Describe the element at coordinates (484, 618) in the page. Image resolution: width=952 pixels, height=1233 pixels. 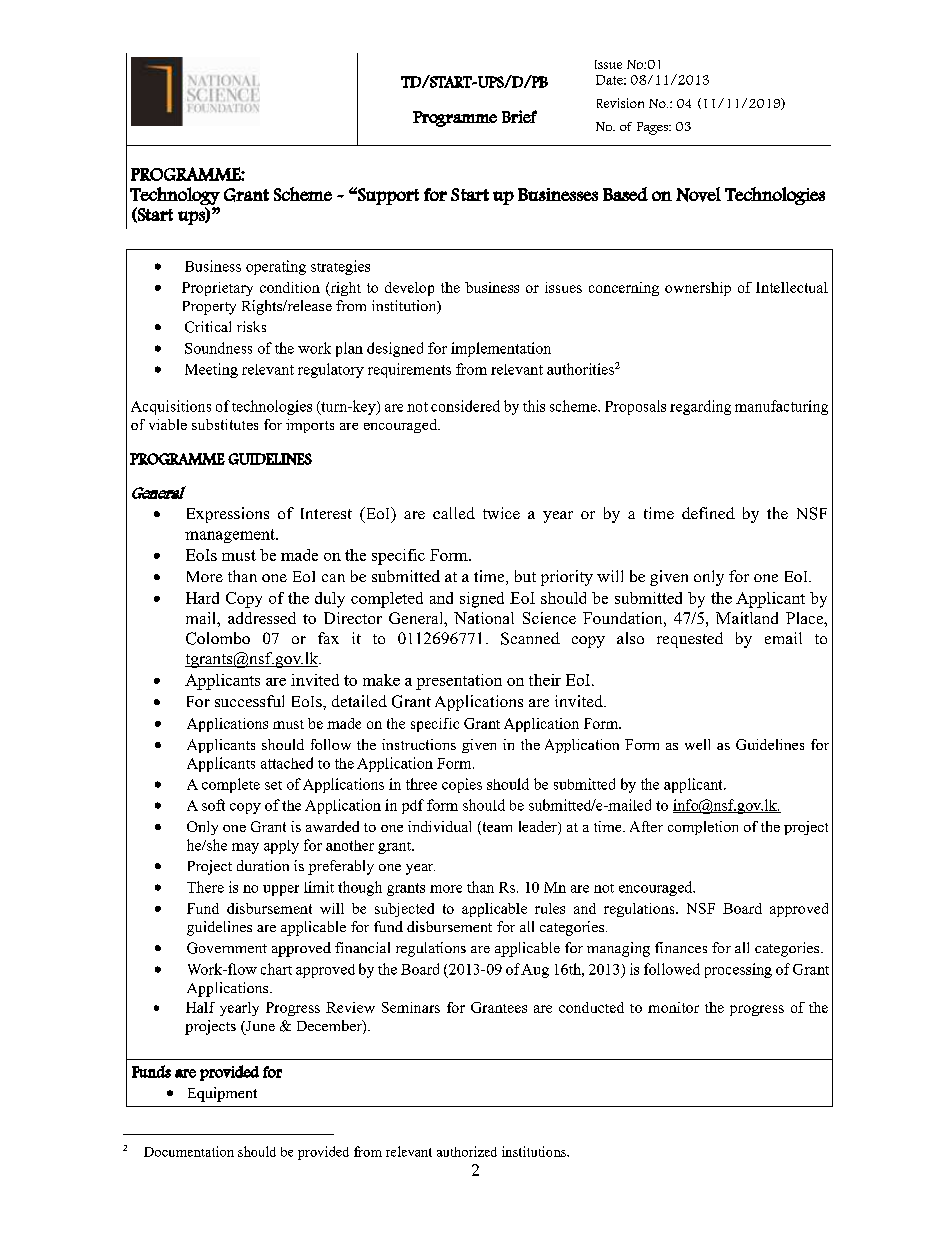
I see `National` at that location.
